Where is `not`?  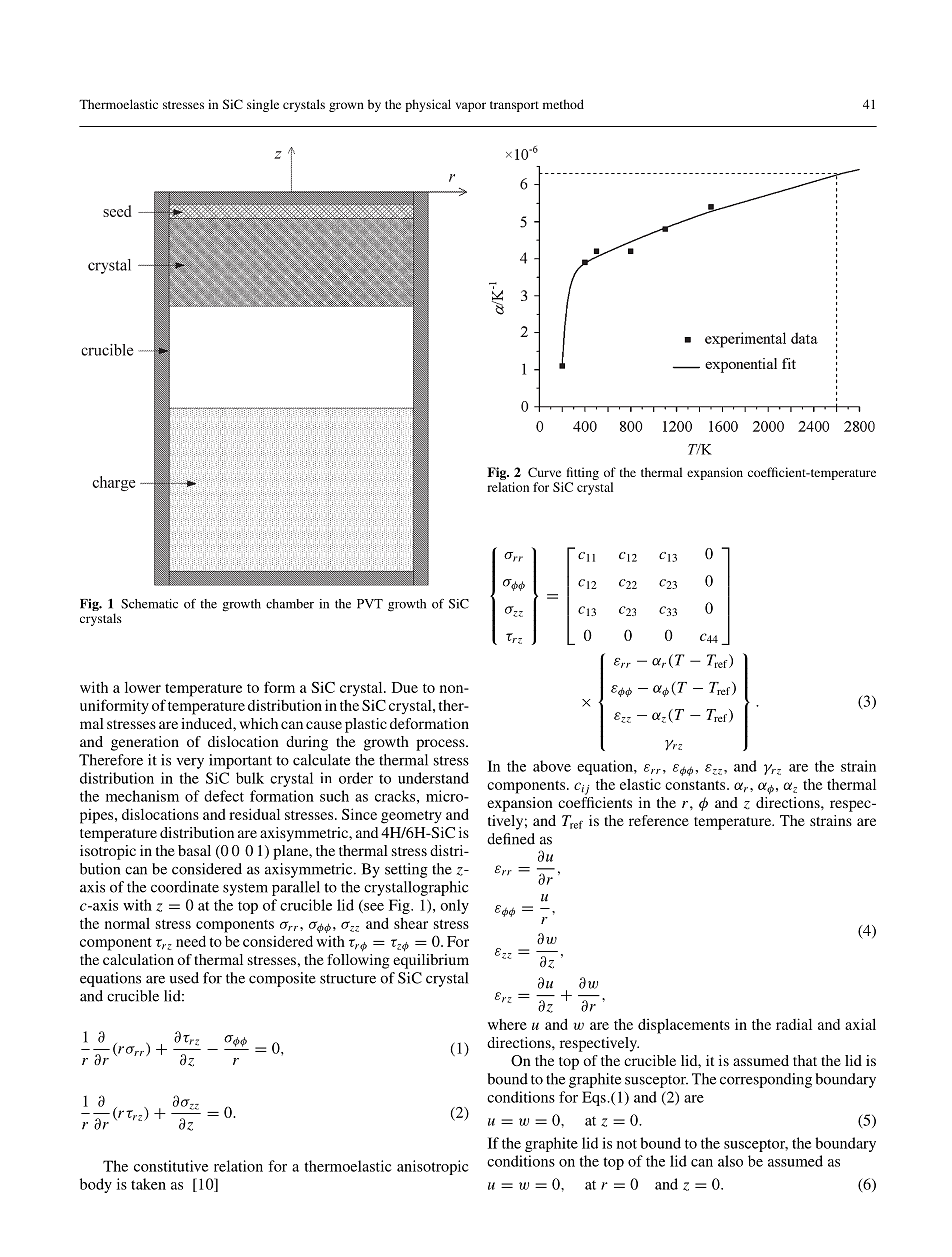 not is located at coordinates (627, 1144).
